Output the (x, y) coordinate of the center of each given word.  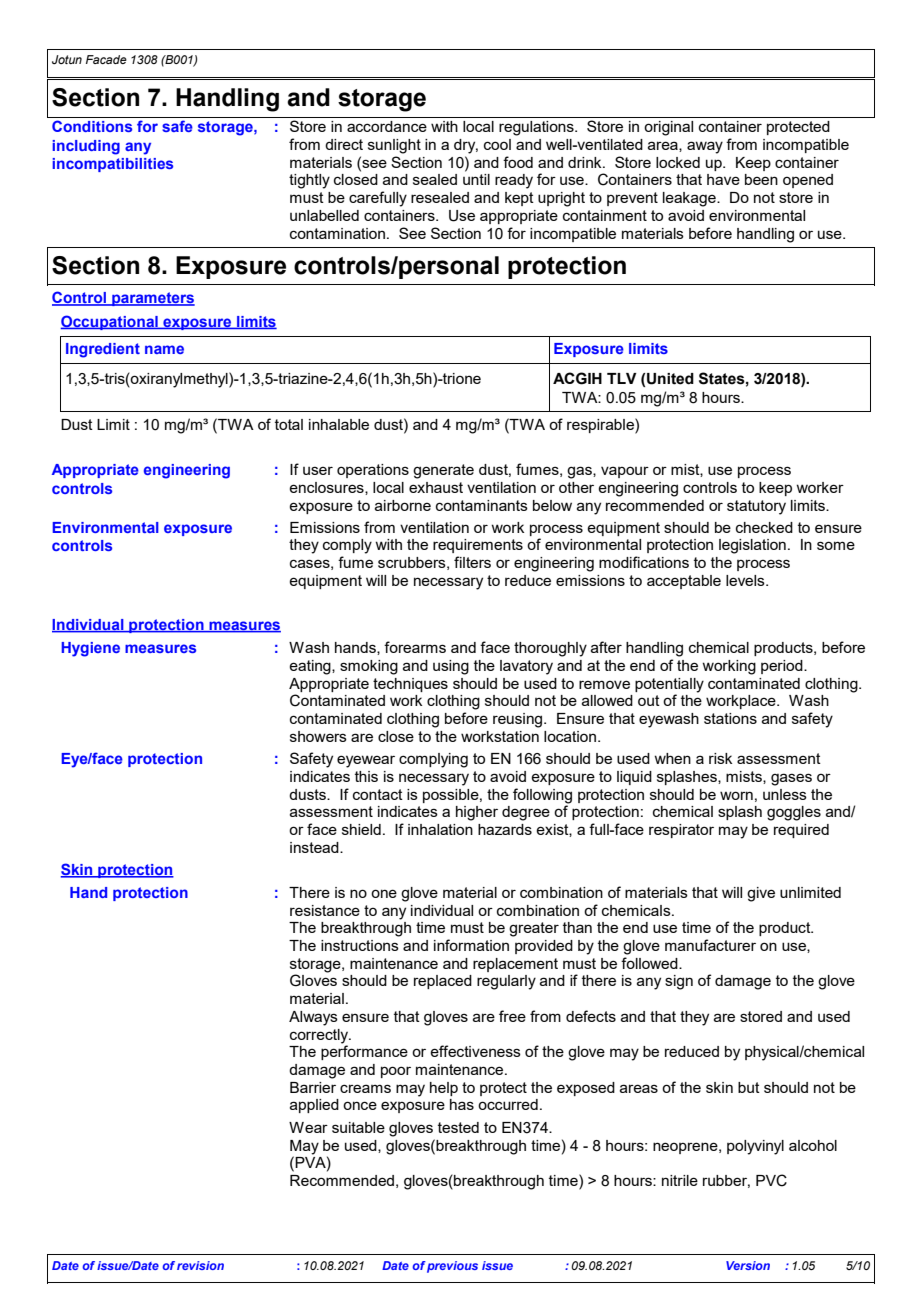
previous (452, 1267)
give (761, 894)
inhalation (440, 829)
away (705, 147)
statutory (756, 507)
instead (315, 847)
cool (497, 144)
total (289, 424)
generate (443, 471)
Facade (106, 59)
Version (748, 1265)
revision (200, 1265)
